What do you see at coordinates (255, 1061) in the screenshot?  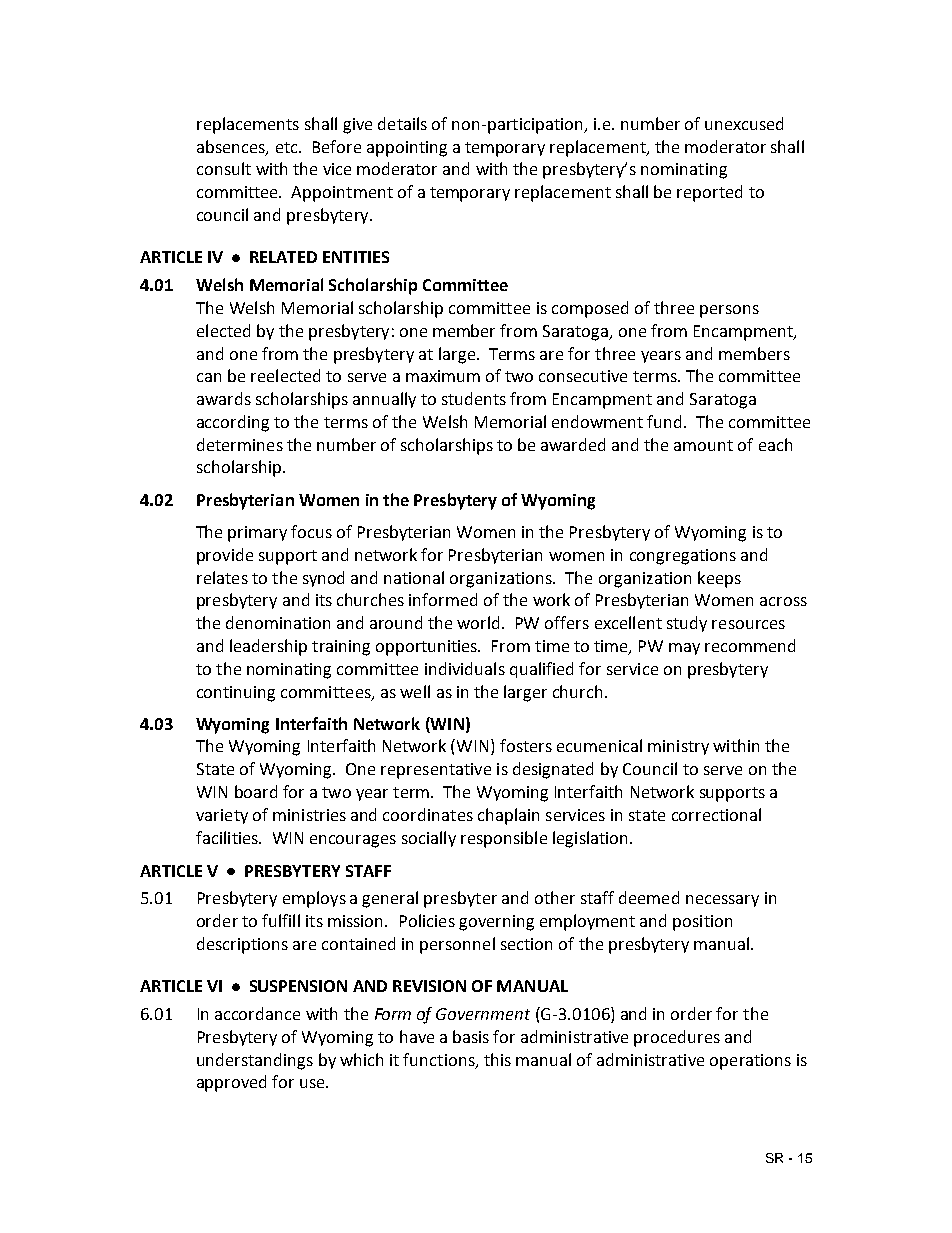 I see `understandings` at bounding box center [255, 1061].
